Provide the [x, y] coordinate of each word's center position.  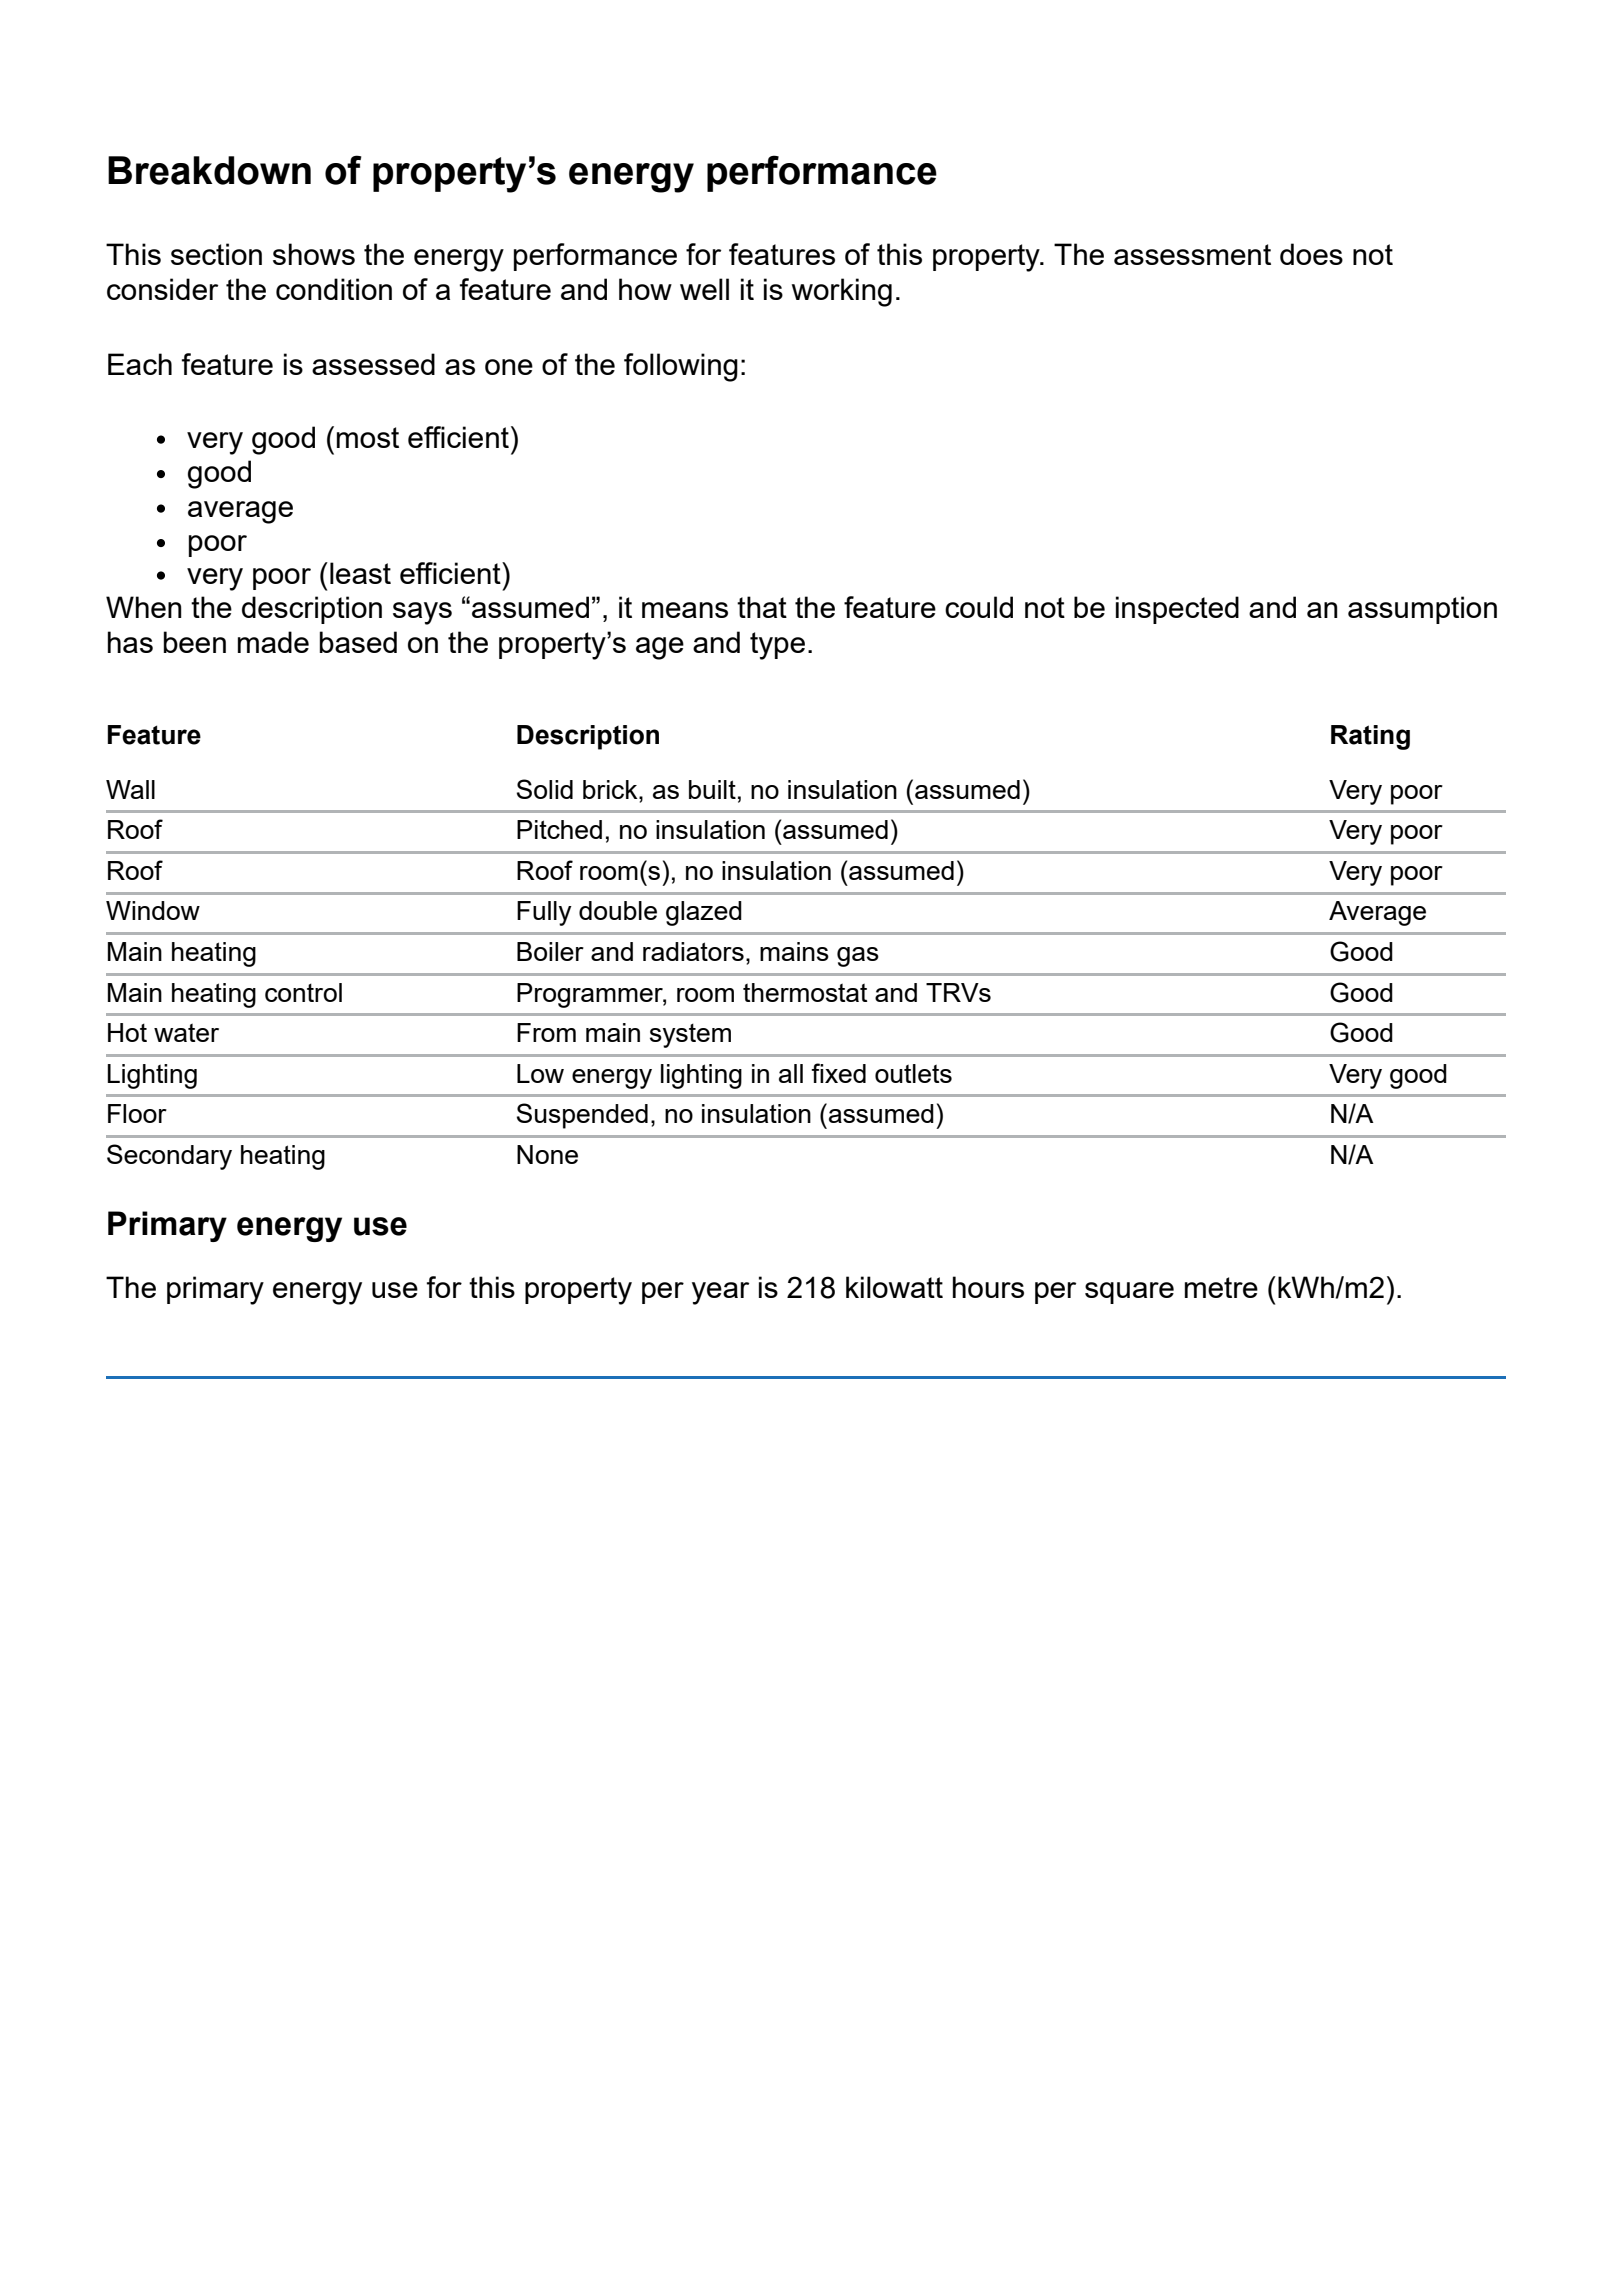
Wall [130, 789]
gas [858, 957]
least [360, 573]
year [720, 1293]
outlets [913, 1073]
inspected [1177, 610]
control [303, 992]
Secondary [169, 1157]
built [712, 789]
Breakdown [209, 170]
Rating [1370, 737]
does [1311, 254]
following [681, 367]
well [704, 289]
